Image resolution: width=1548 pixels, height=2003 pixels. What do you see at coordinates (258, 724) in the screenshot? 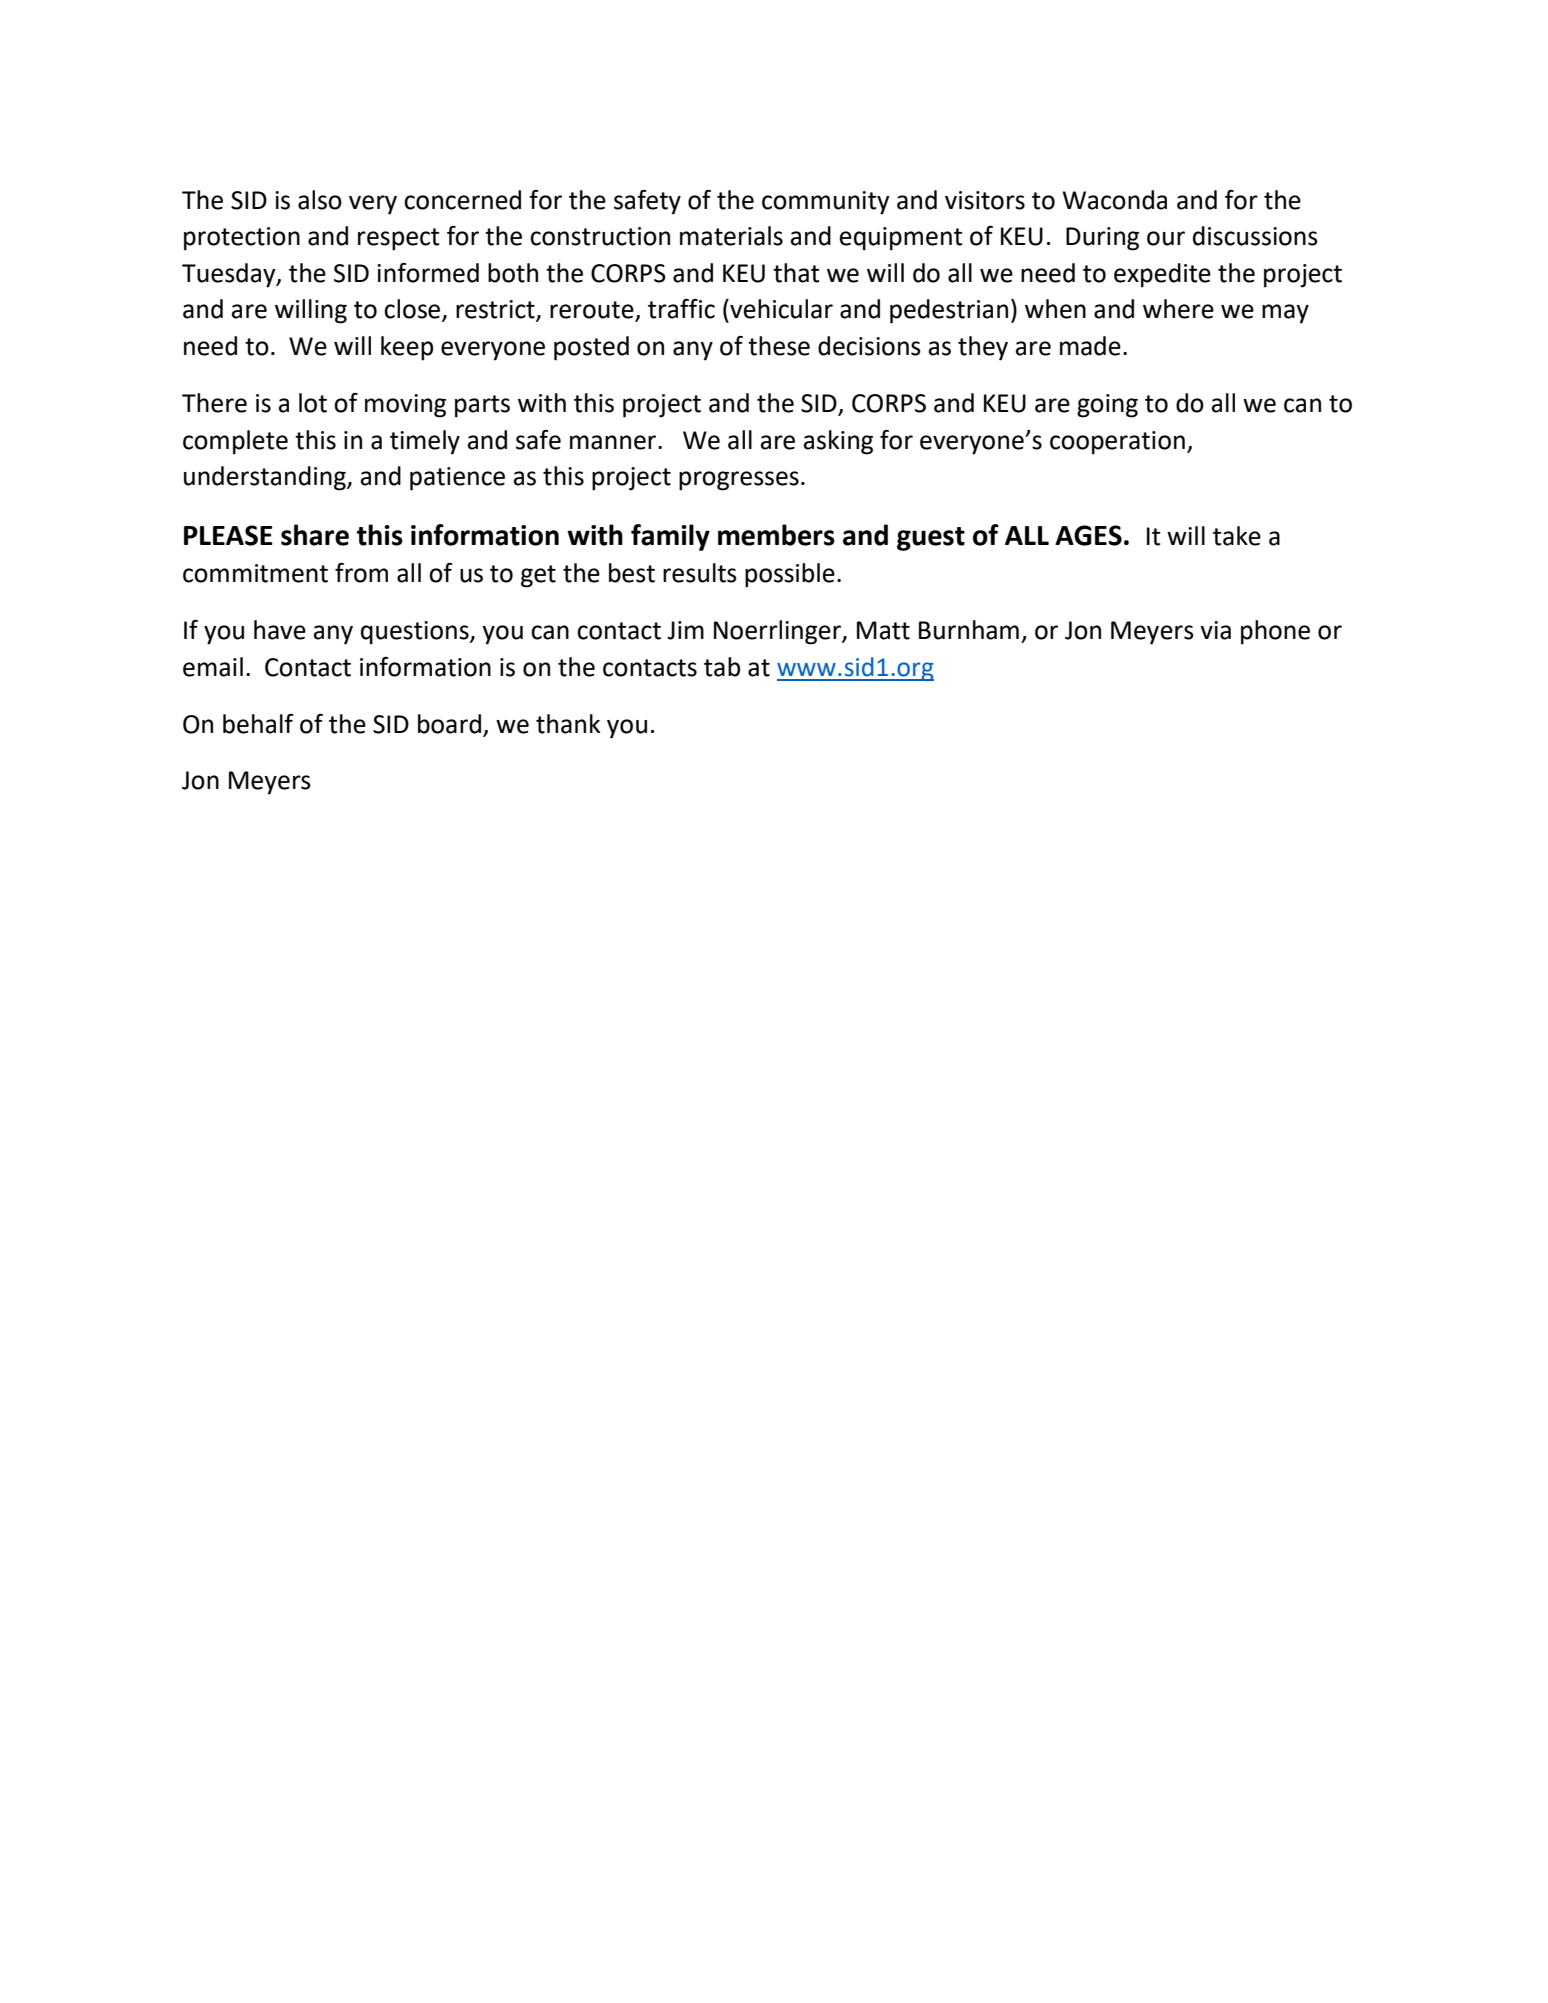
I see `behalf` at bounding box center [258, 724].
